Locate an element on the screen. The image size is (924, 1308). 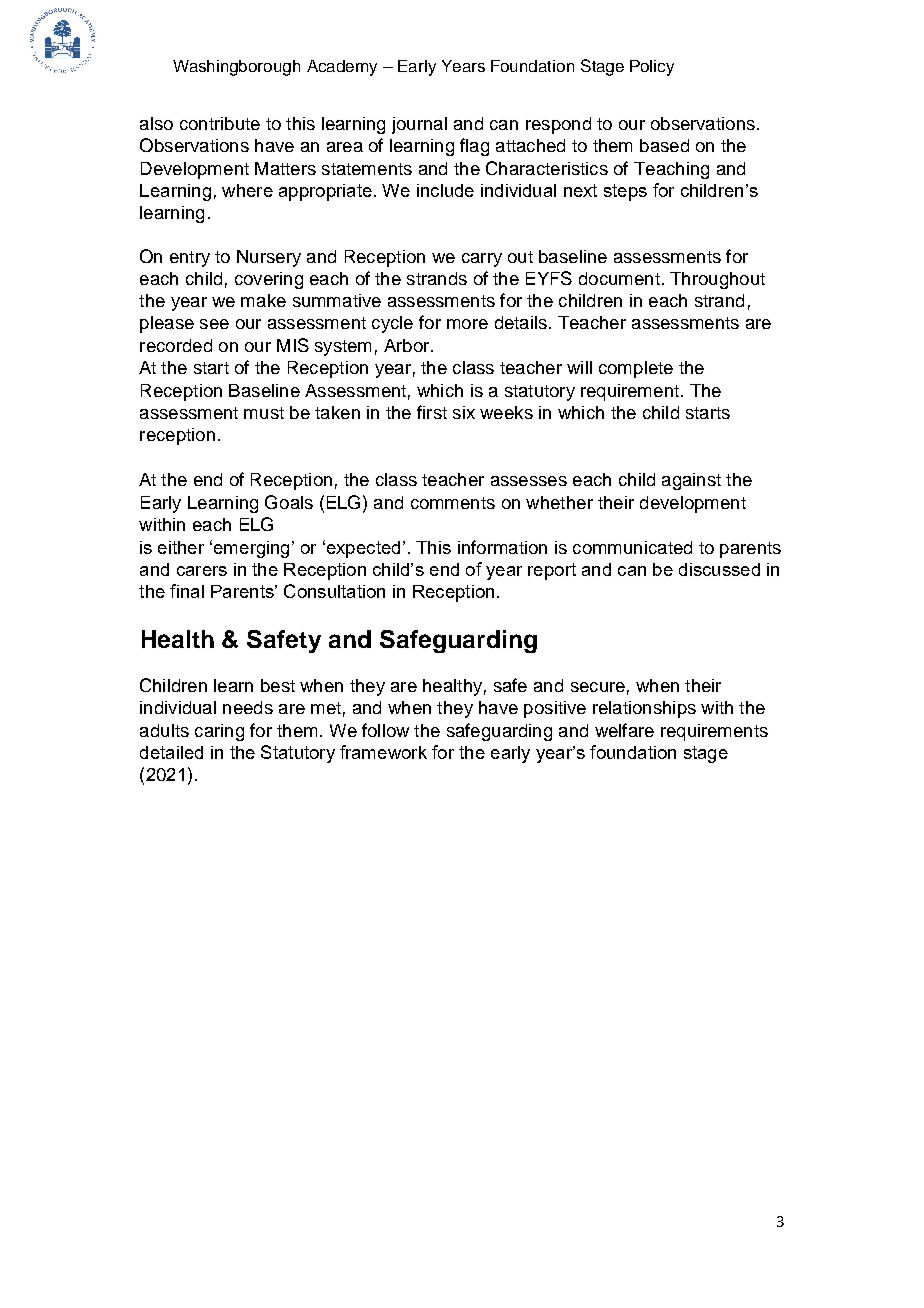
contribute is located at coordinates (220, 123).
